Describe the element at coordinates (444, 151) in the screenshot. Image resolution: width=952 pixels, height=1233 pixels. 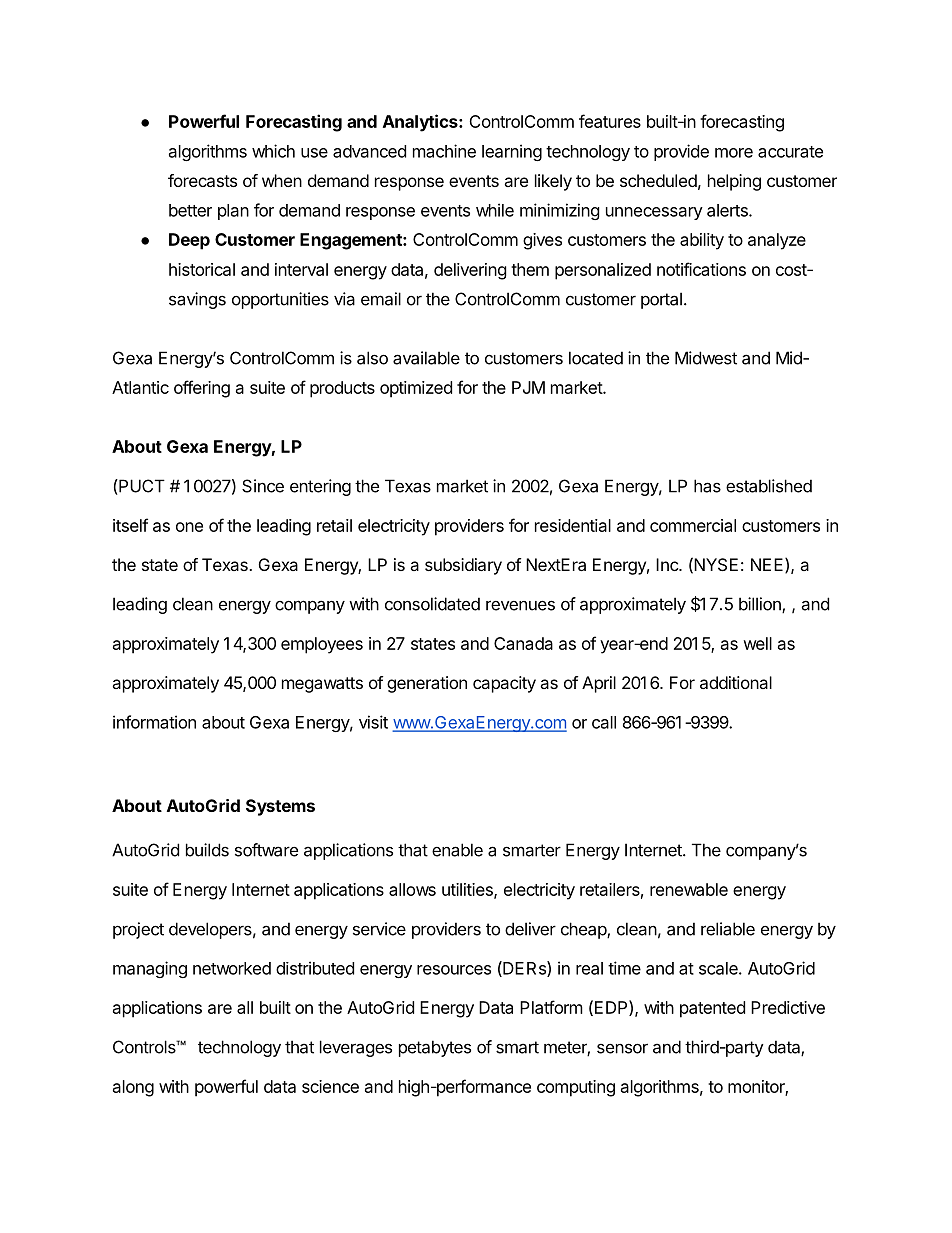
I see `machine` at that location.
